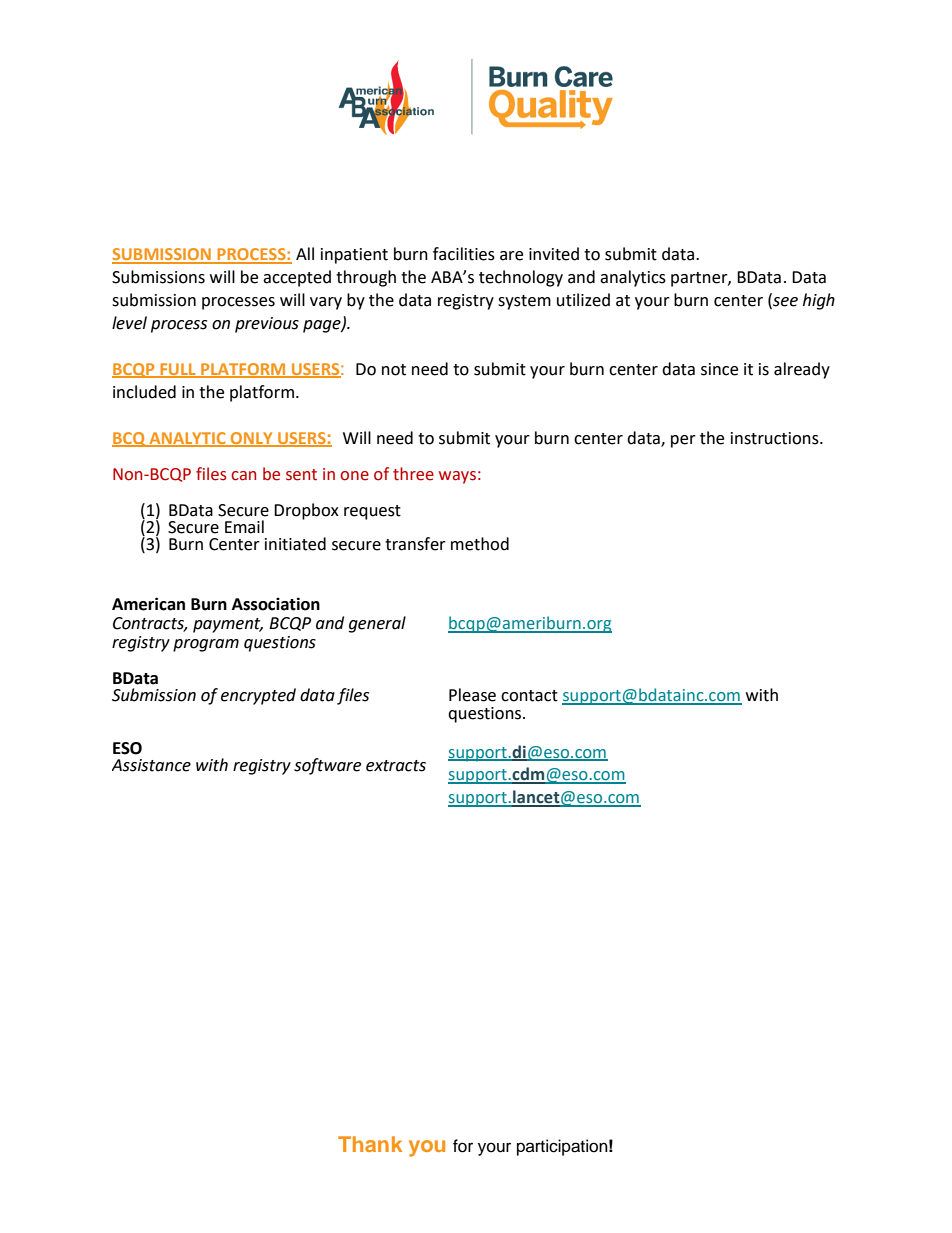  Describe the element at coordinates (370, 1144) in the image. I see `Thank` at that location.
